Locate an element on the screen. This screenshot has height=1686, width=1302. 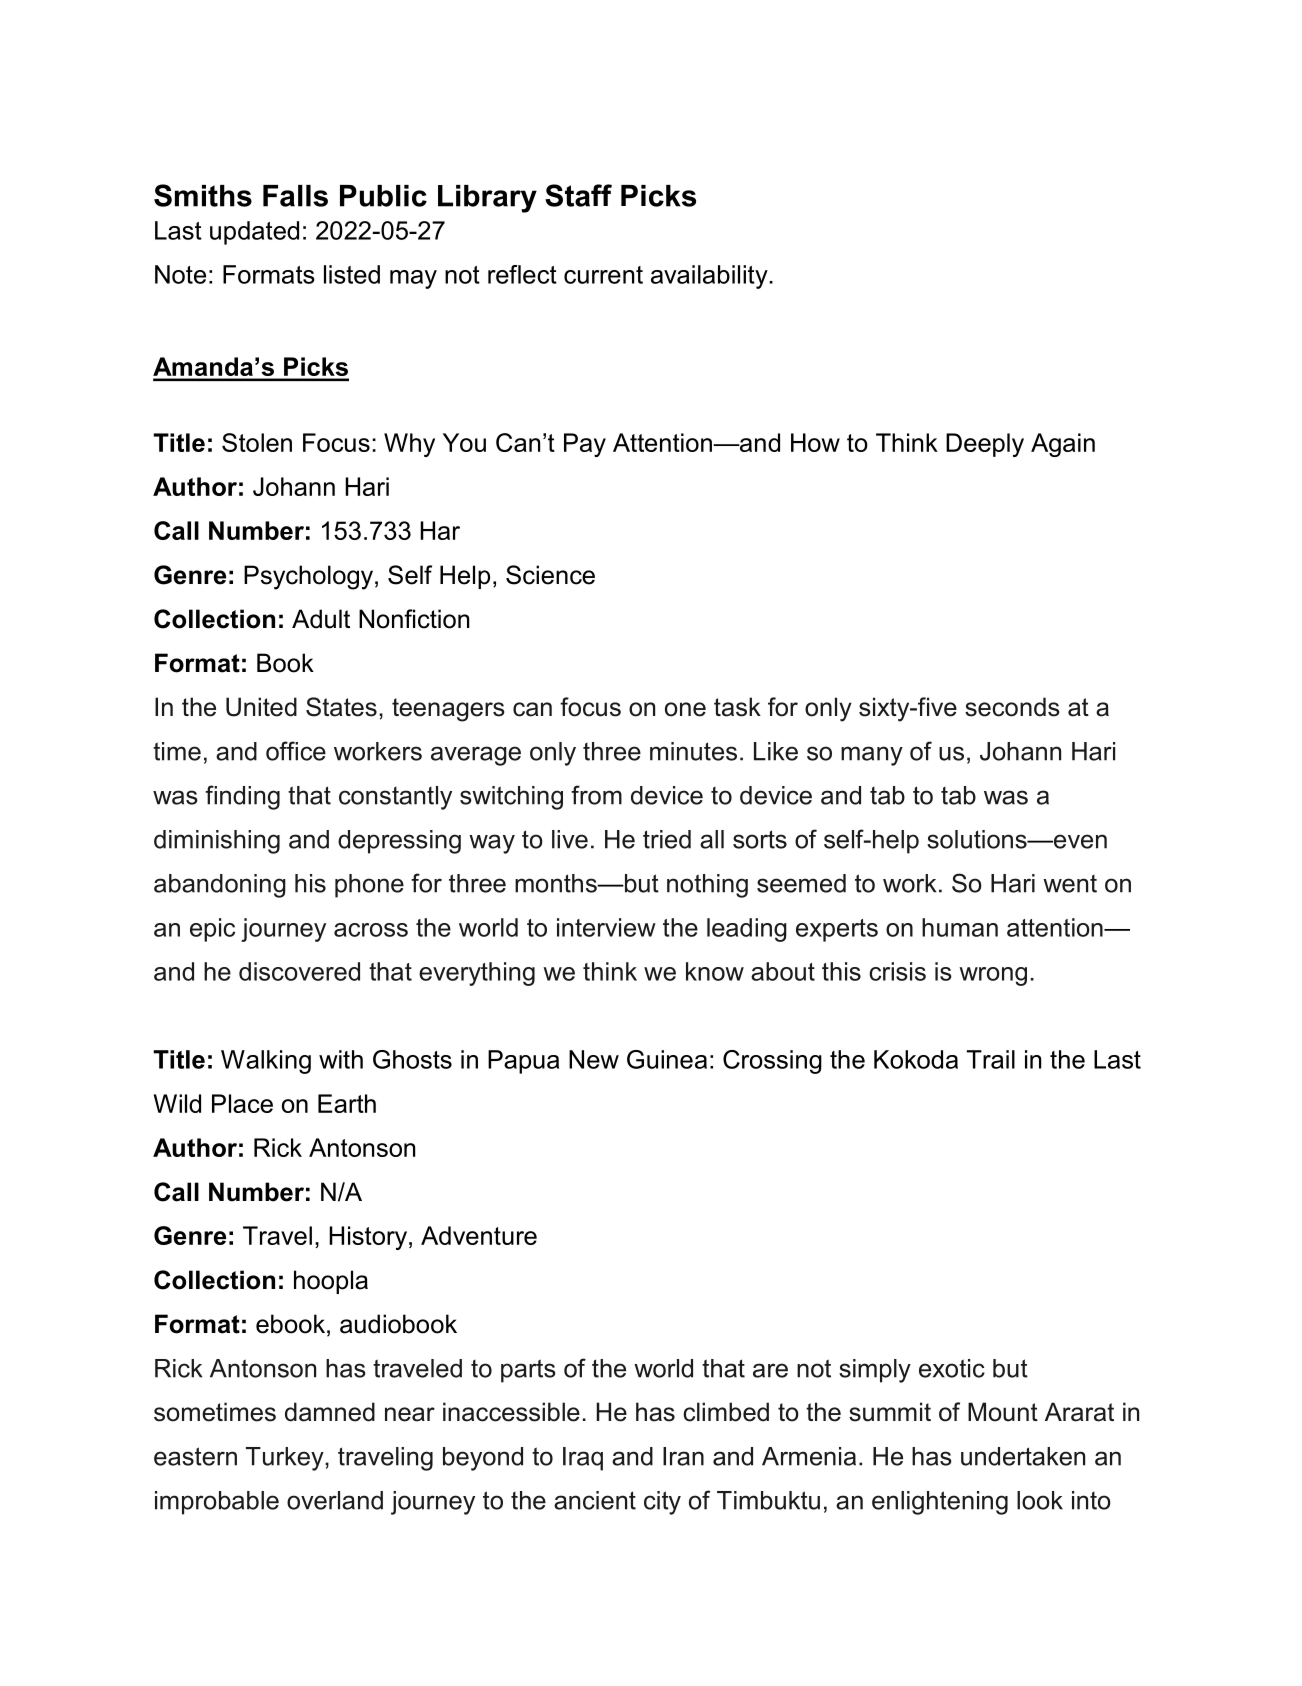
updated is located at coordinates (254, 233).
